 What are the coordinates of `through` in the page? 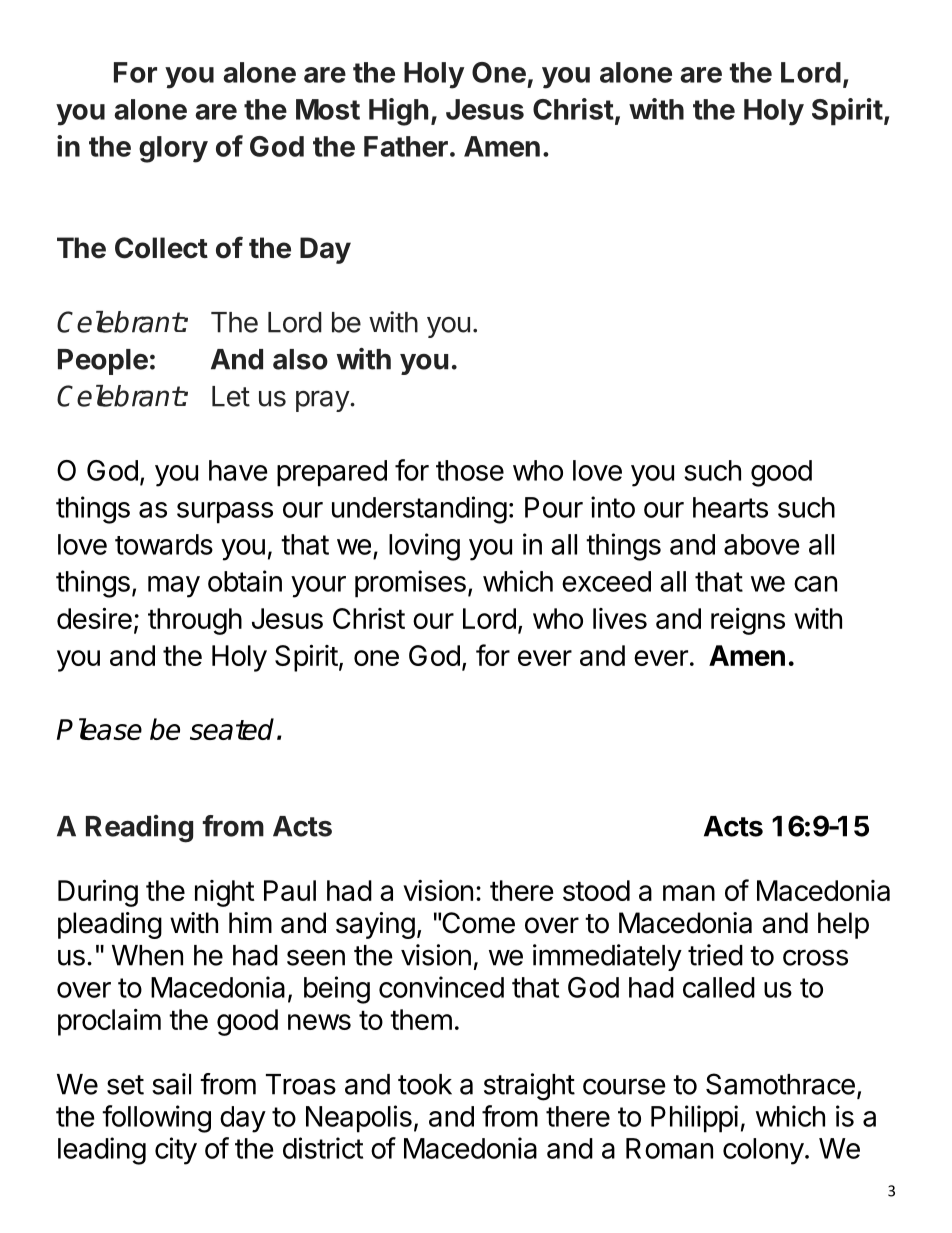 It's located at (195, 621).
